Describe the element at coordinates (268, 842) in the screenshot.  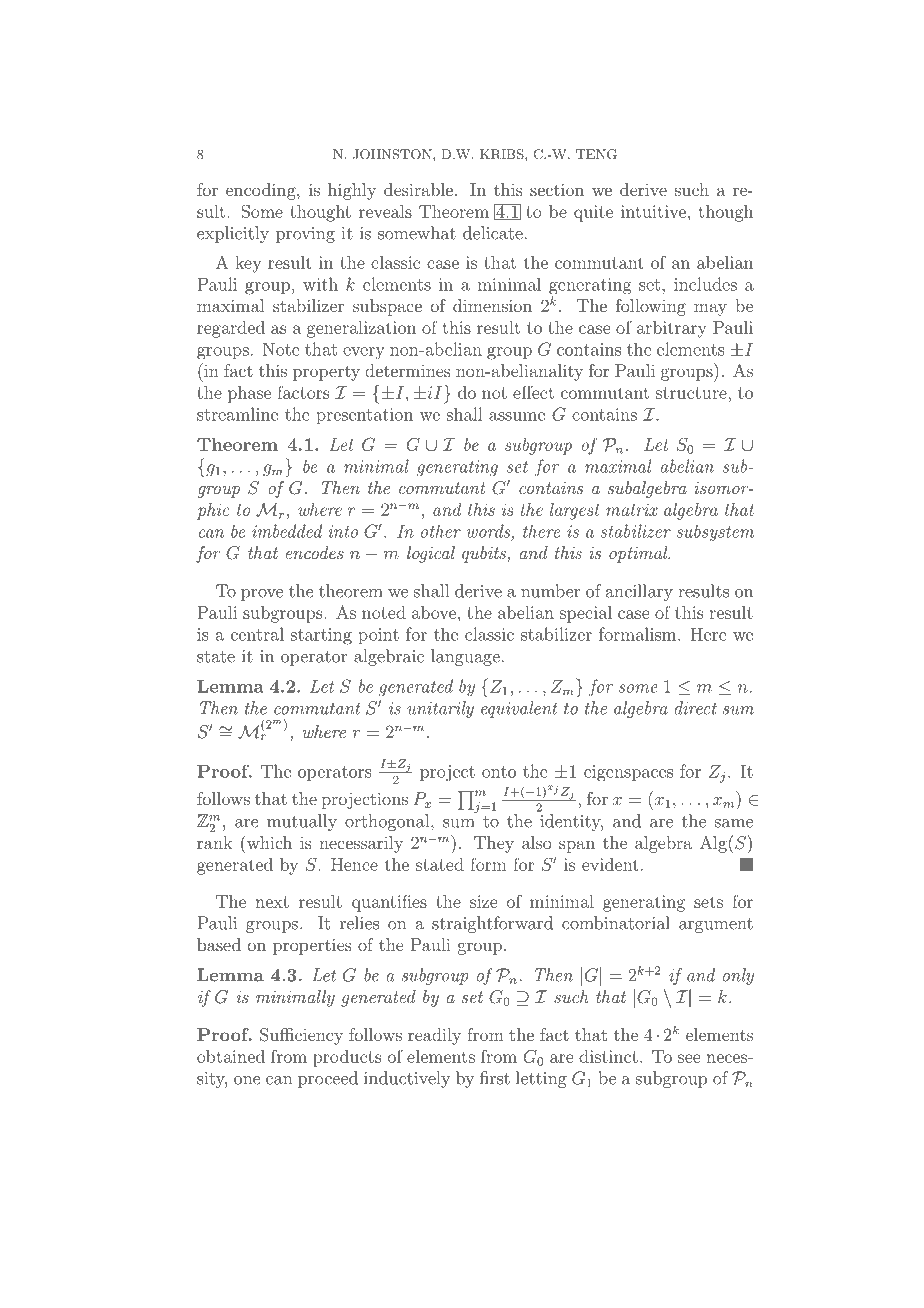
I see `which` at that location.
